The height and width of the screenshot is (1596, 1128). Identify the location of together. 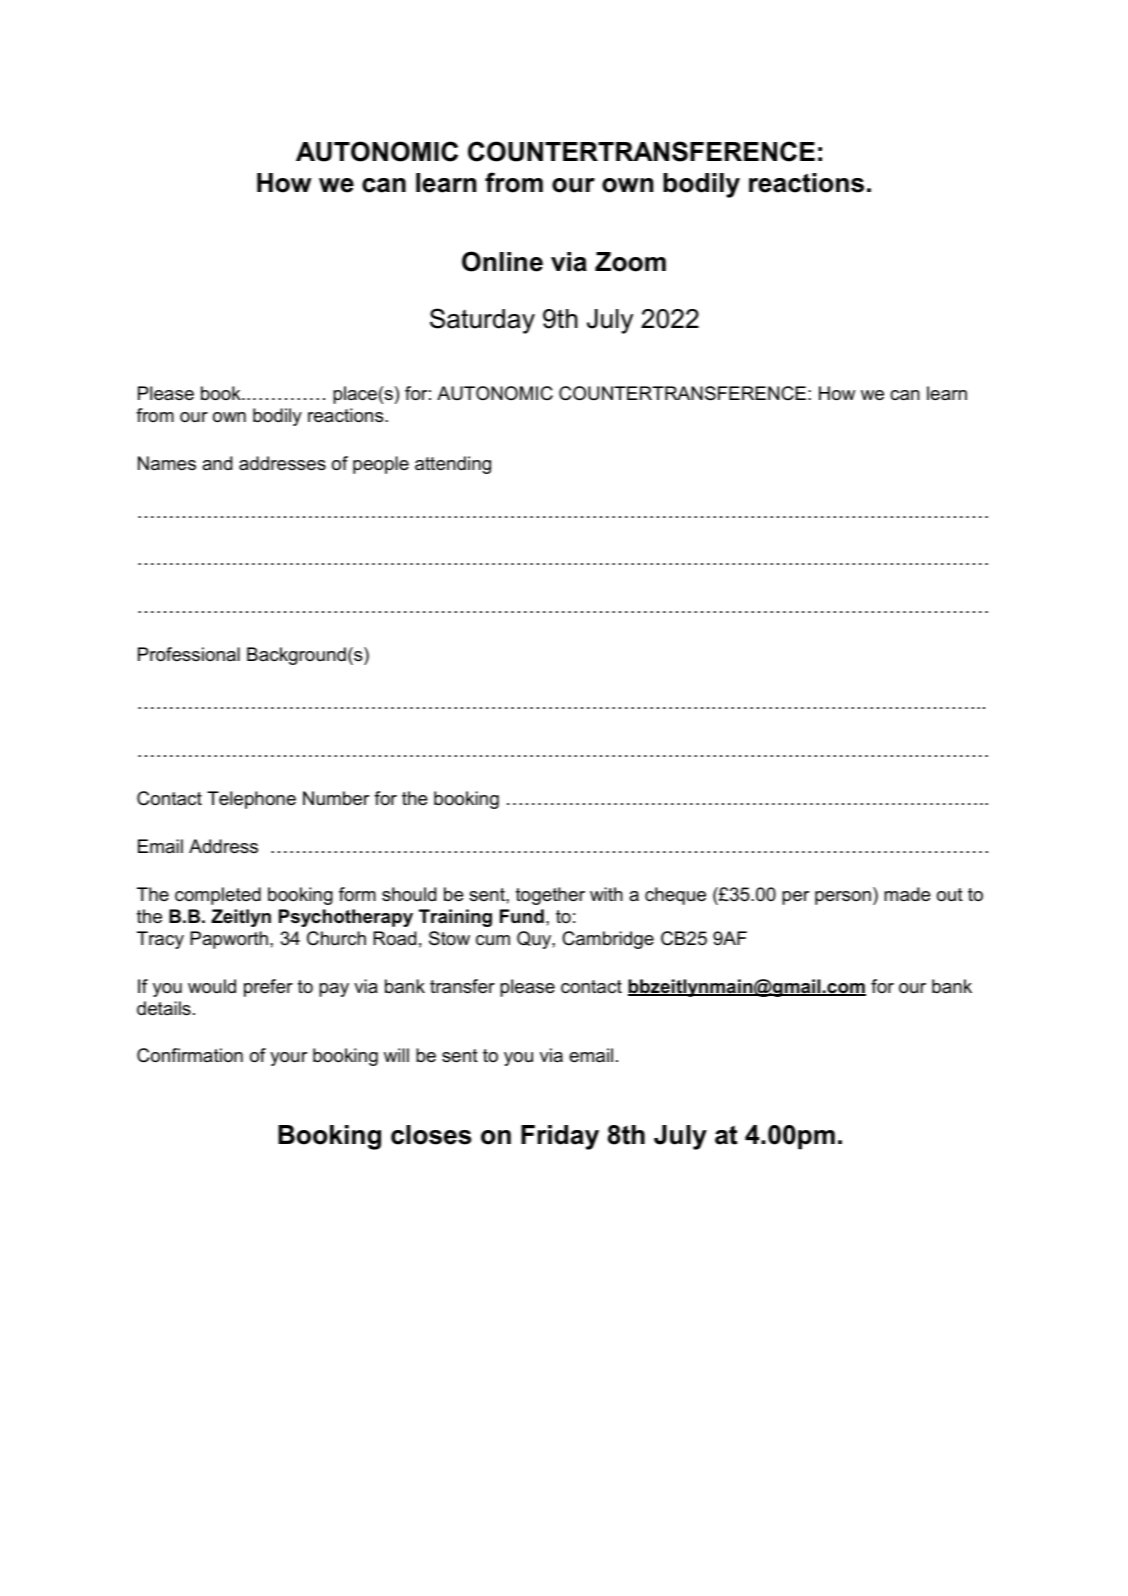
(550, 896).
